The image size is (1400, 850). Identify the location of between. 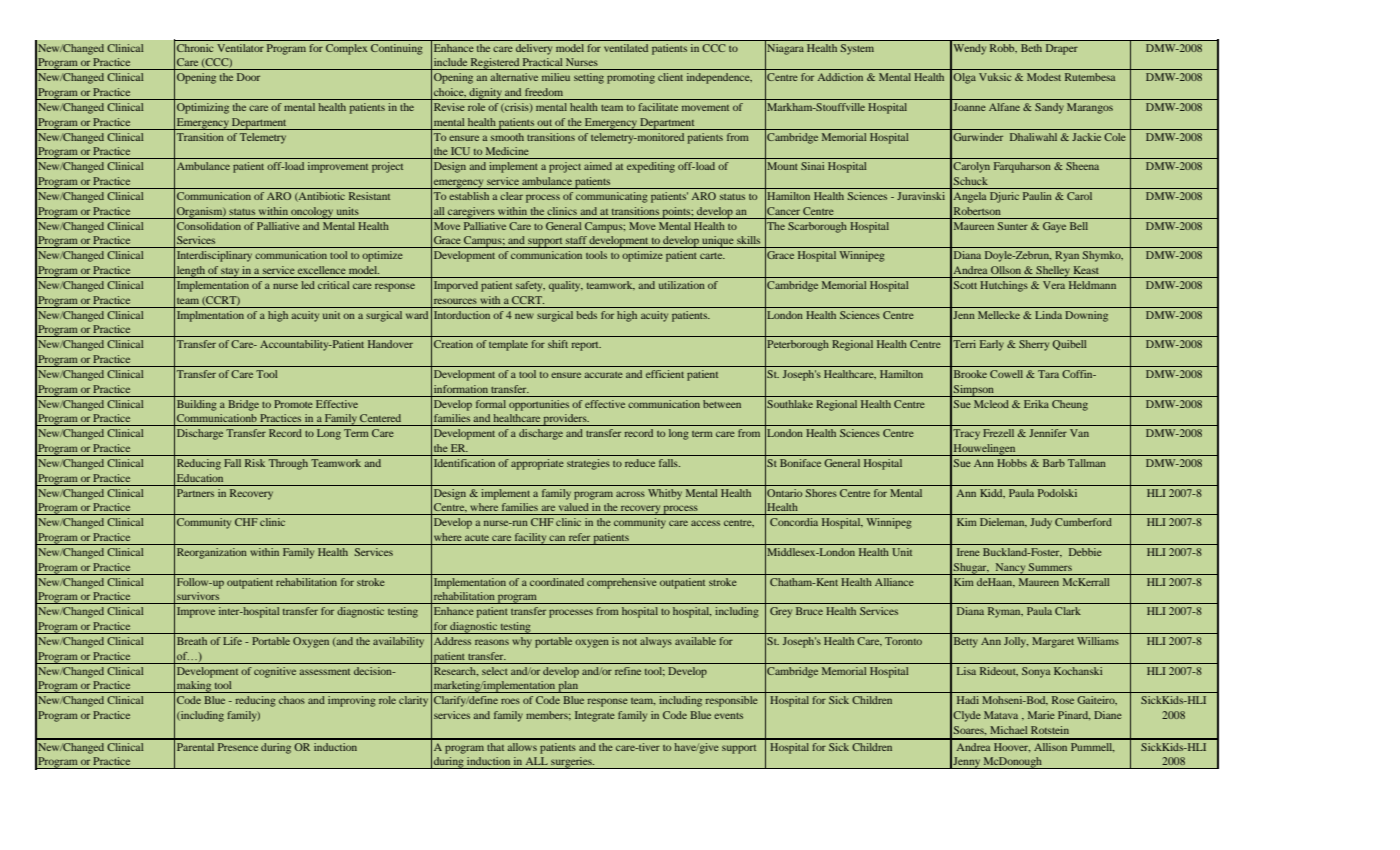
(722, 404).
